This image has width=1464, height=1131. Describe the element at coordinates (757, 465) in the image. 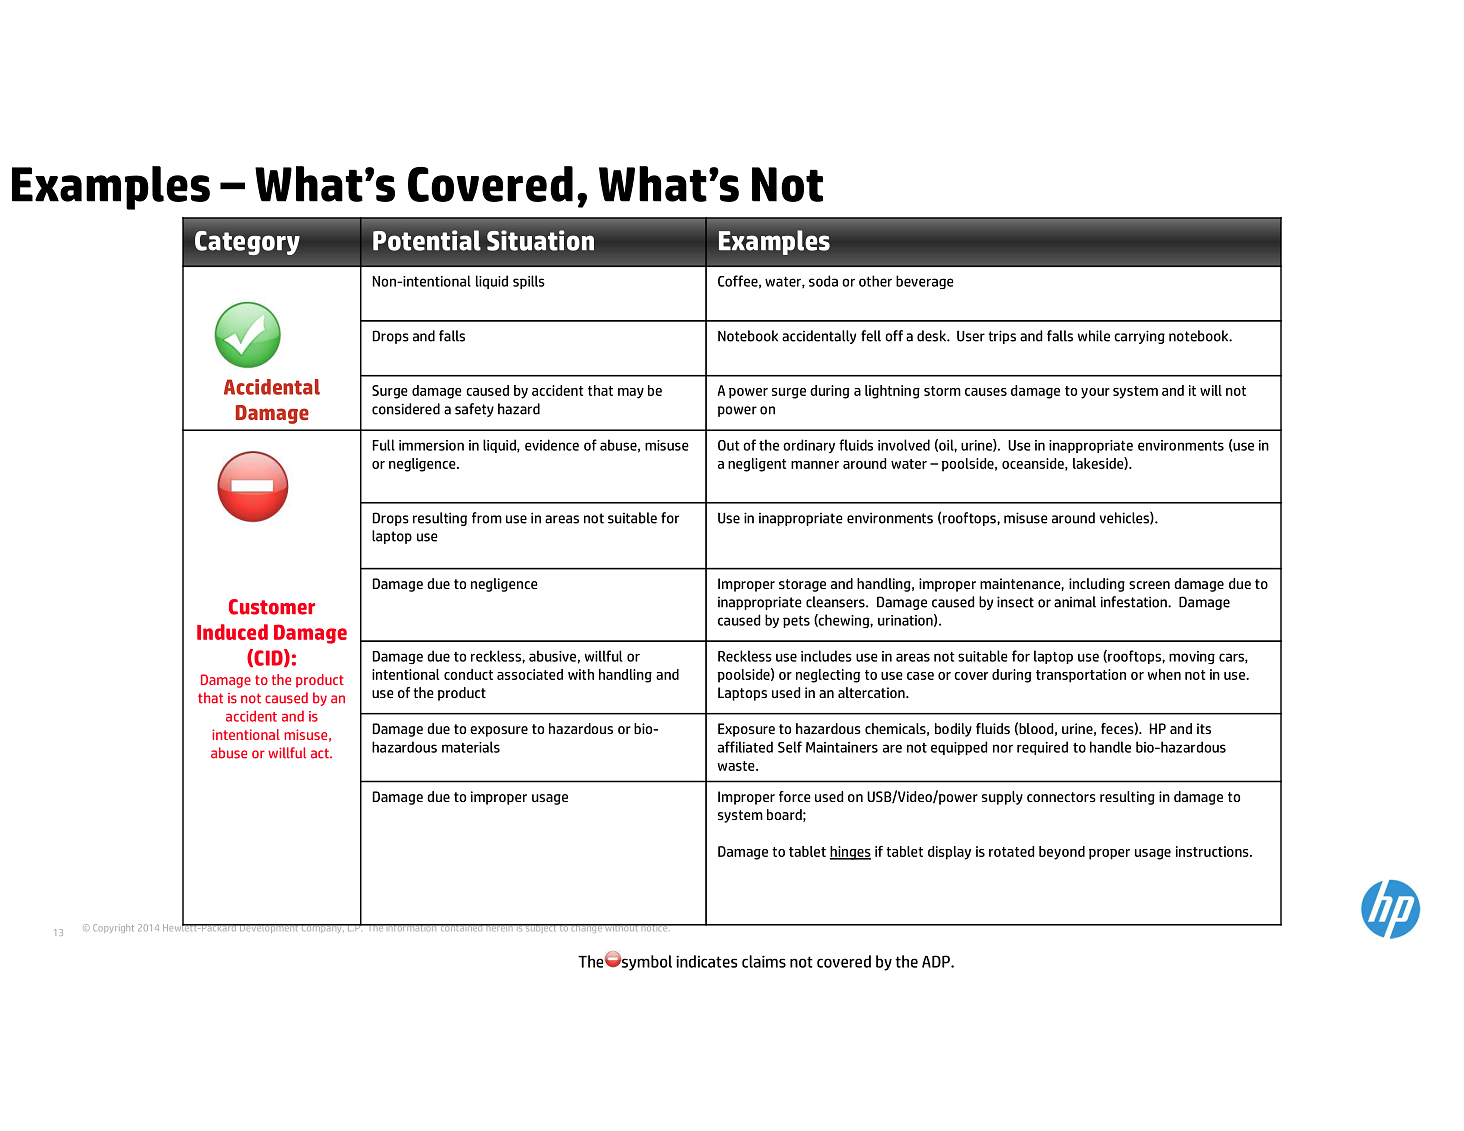

I see `negligent` at that location.
